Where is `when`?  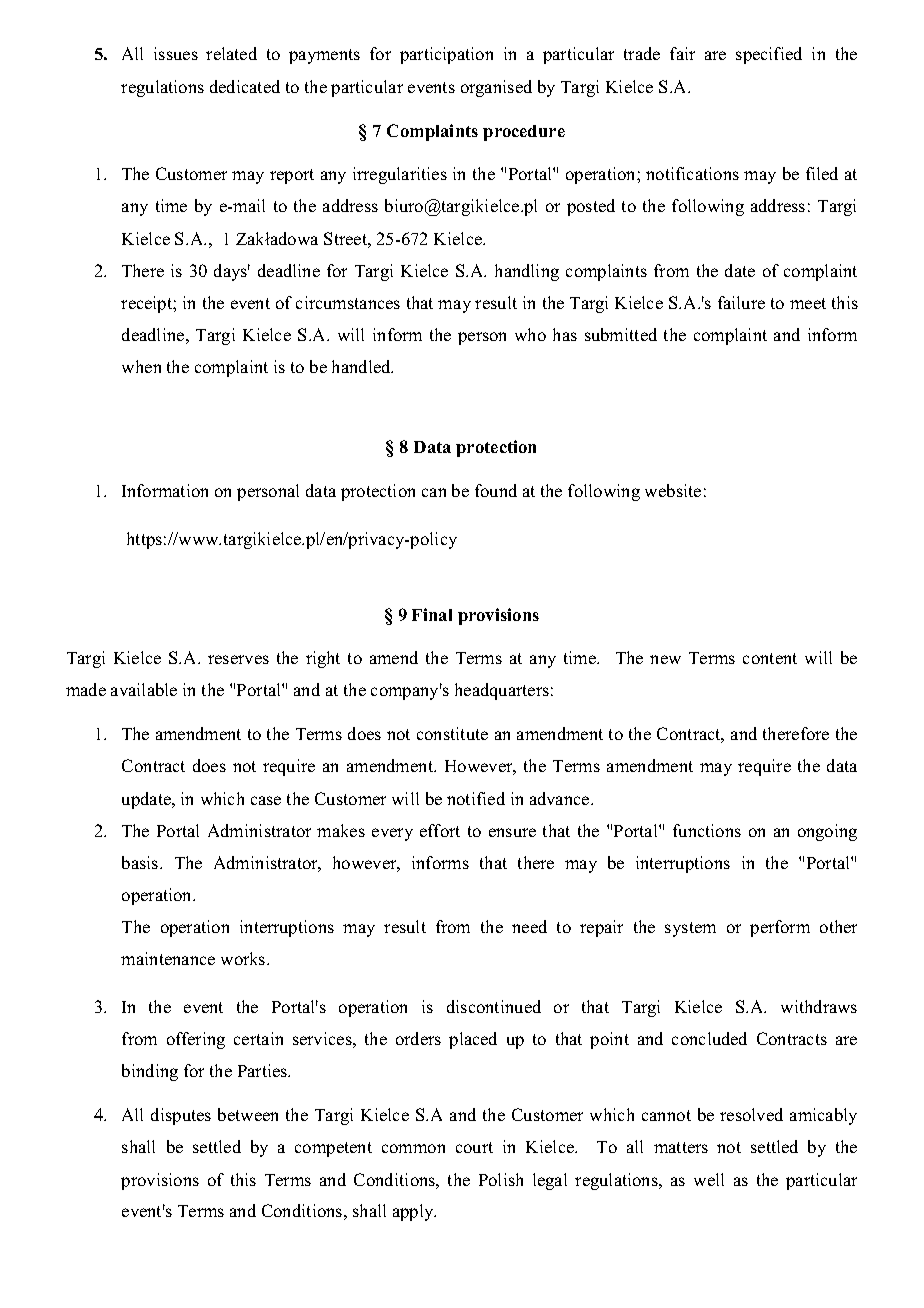
when is located at coordinates (141, 366).
